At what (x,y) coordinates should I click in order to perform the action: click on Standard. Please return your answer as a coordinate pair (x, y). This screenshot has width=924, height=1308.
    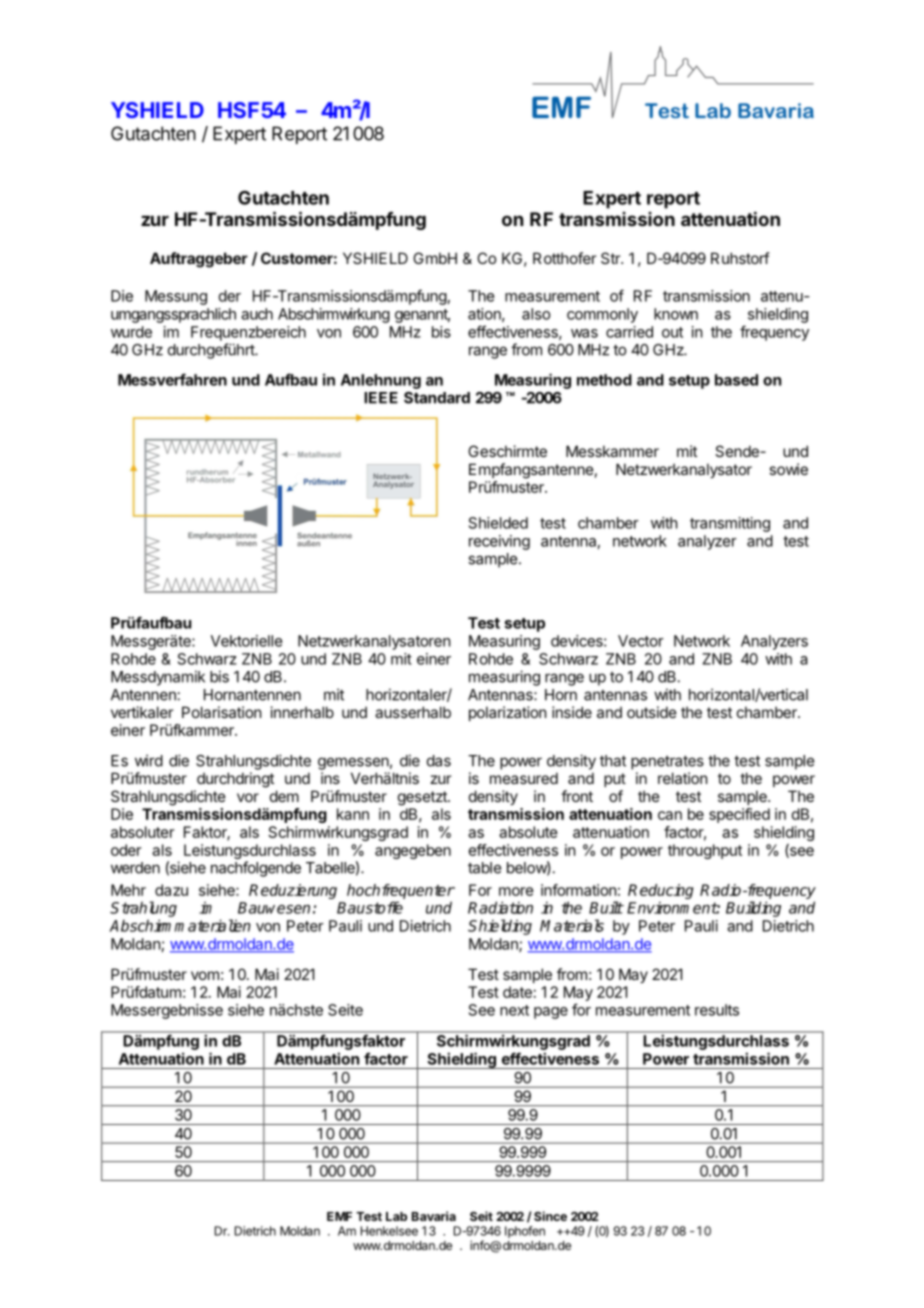
    Looking at the image, I should click on (437, 398).
